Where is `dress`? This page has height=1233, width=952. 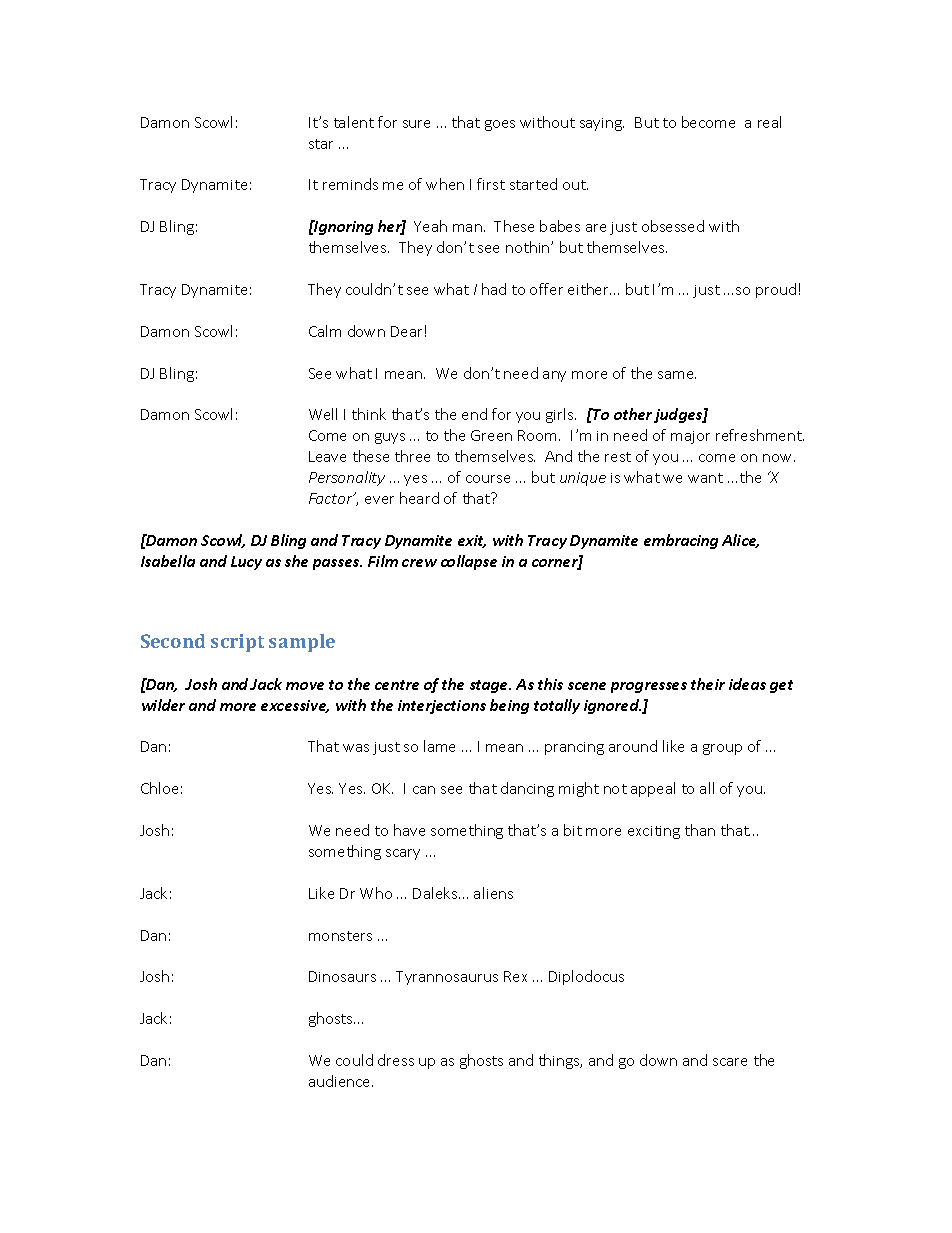 dress is located at coordinates (396, 1060).
